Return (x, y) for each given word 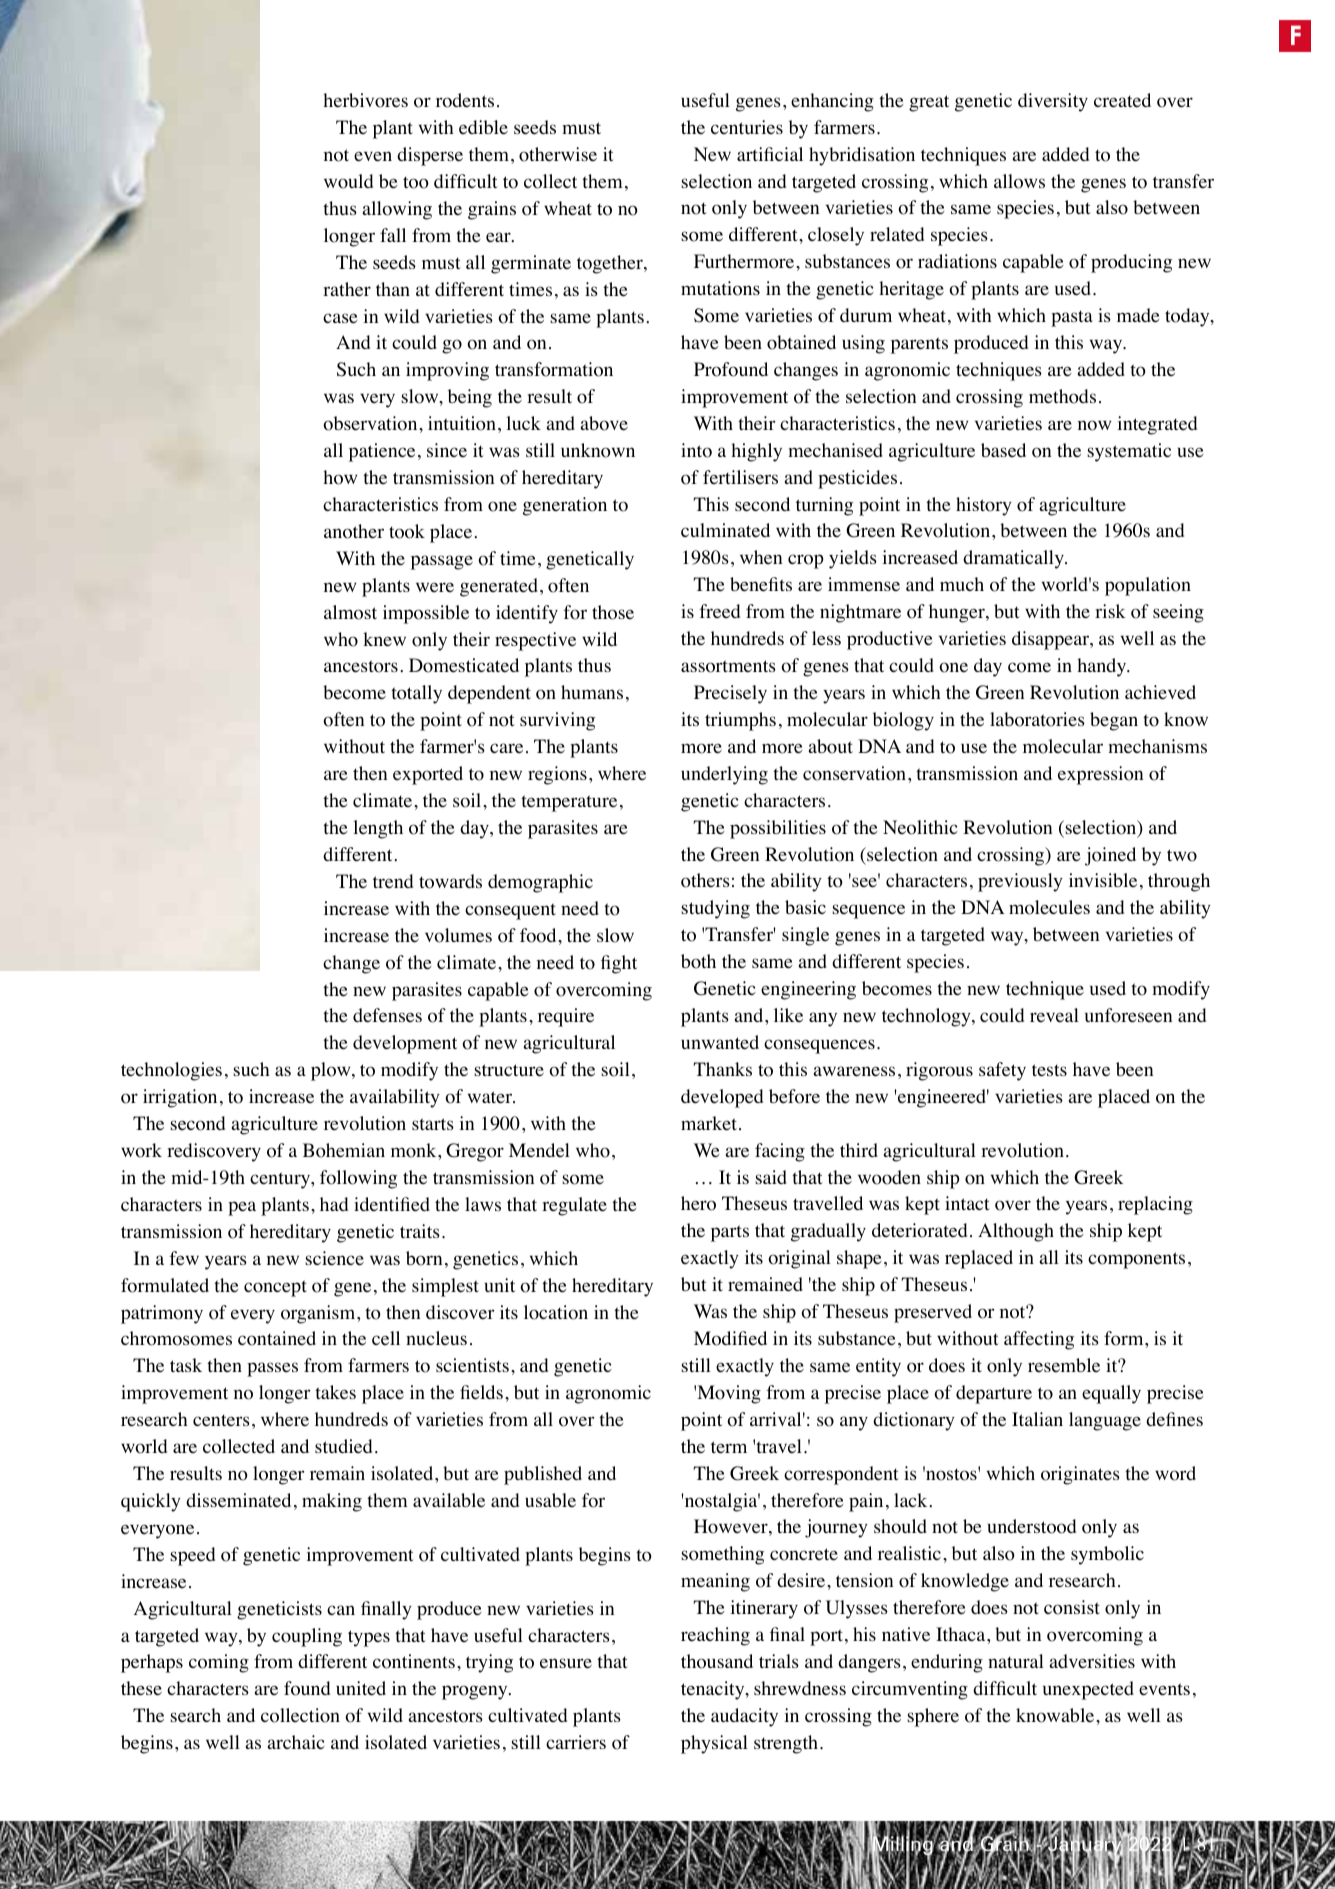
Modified (730, 1338)
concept (275, 1288)
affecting (1039, 1340)
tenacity (714, 1690)
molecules (1049, 907)
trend (393, 881)
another (354, 531)
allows (1019, 181)
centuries (747, 127)
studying (715, 909)
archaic (296, 1742)
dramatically (1014, 559)
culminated (725, 530)
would (348, 181)
